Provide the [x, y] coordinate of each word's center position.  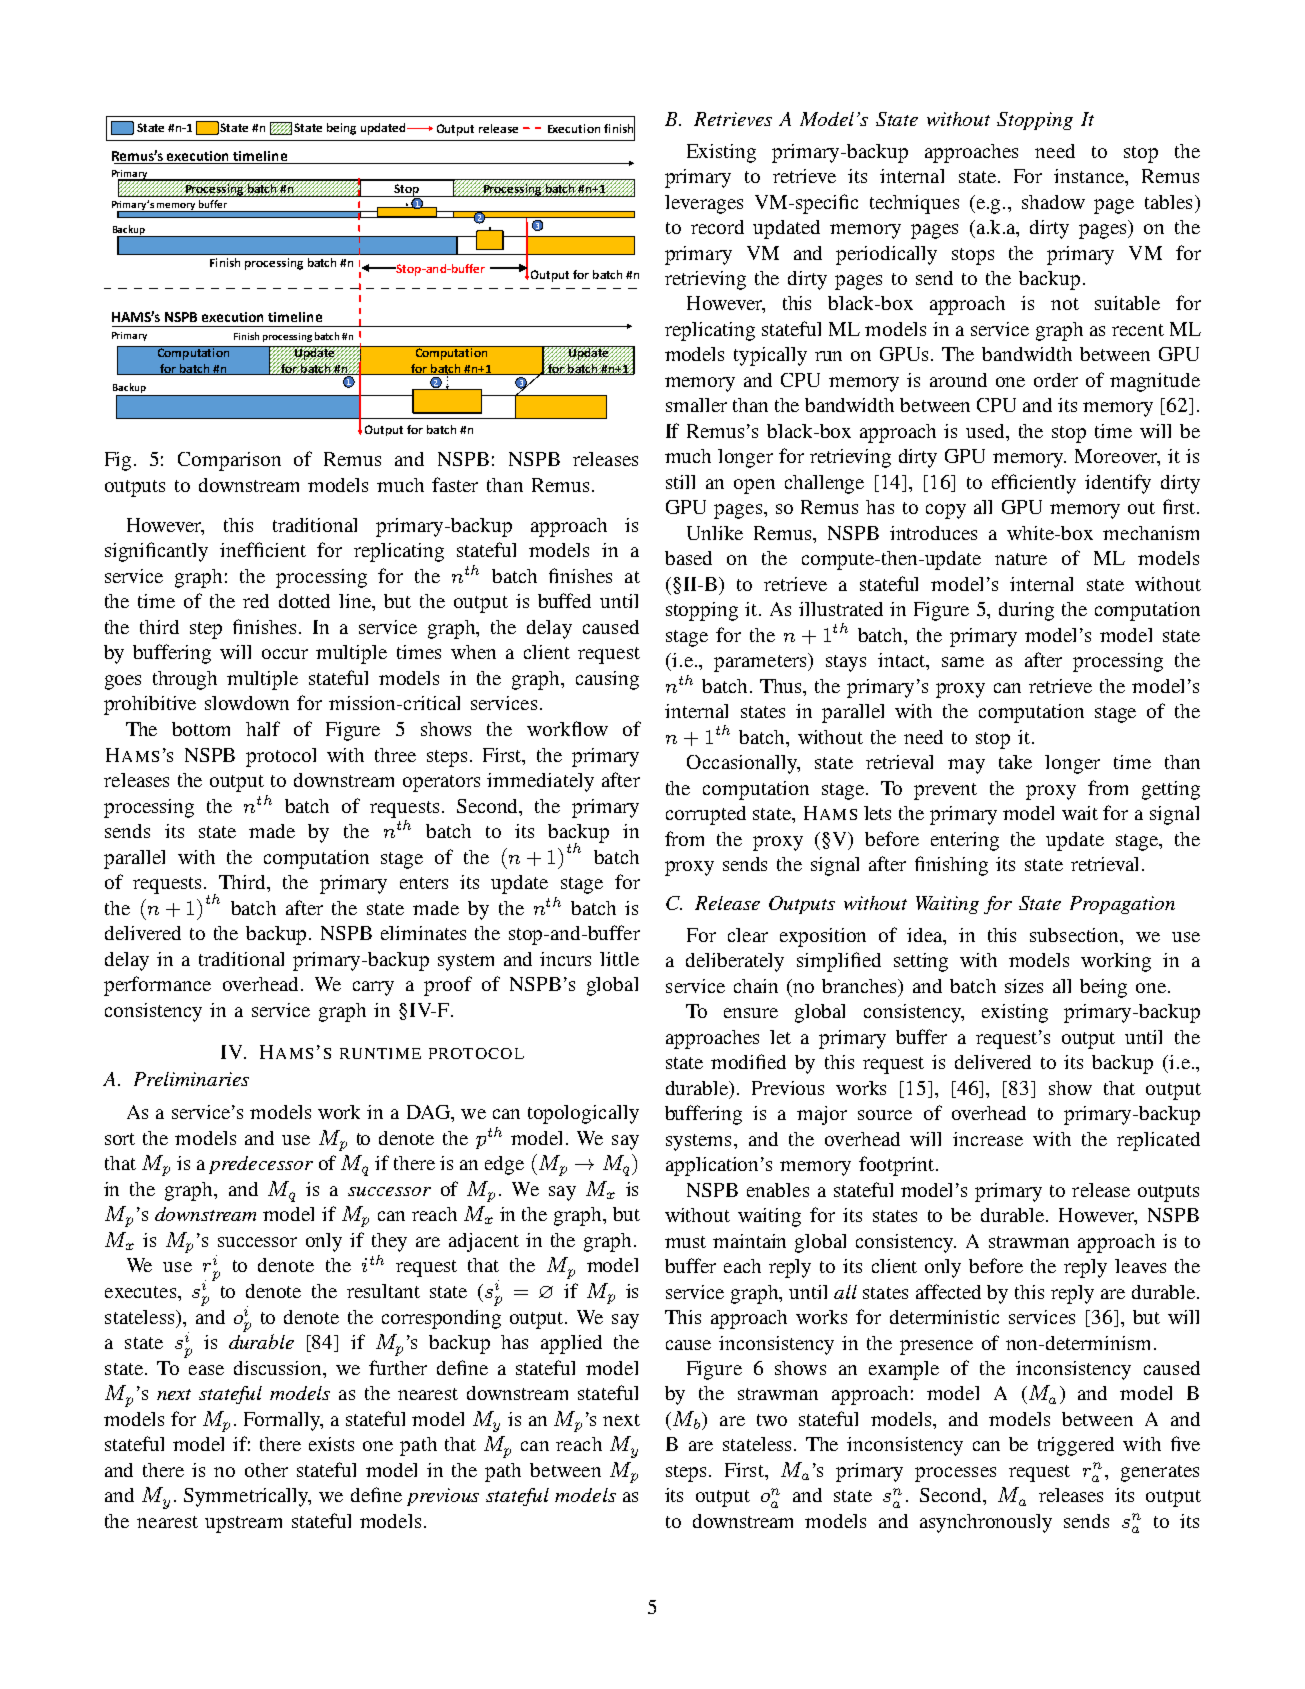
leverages [704, 204]
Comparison [229, 461]
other [266, 1470]
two [772, 1420]
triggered [1076, 1446]
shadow [1053, 202]
